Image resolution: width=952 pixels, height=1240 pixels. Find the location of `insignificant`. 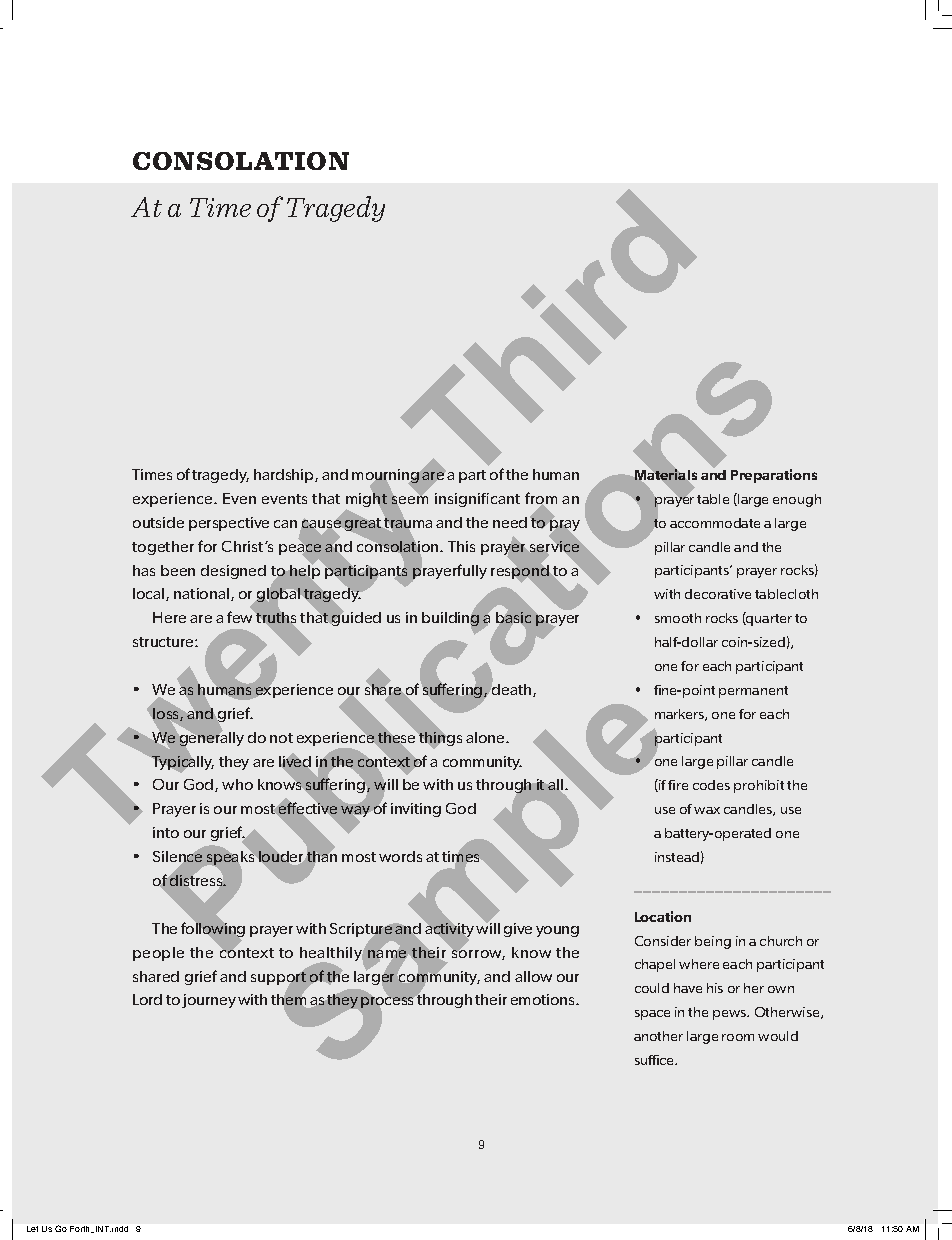

insignificant is located at coordinates (477, 500).
